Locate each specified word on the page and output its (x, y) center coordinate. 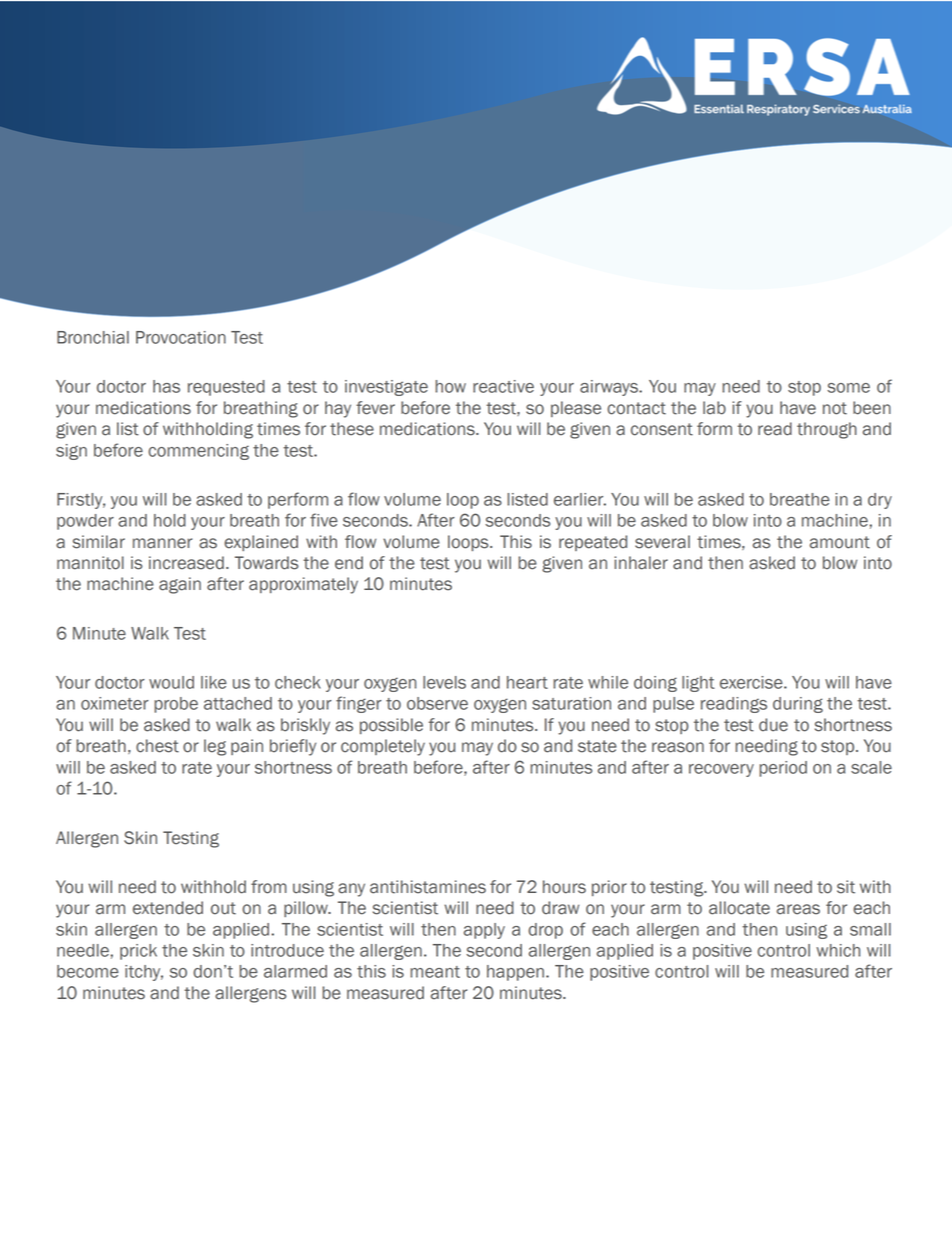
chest (157, 746)
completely (383, 747)
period (783, 769)
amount (840, 542)
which (838, 950)
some (848, 388)
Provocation (181, 337)
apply (484, 931)
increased (186, 563)
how (450, 386)
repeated (593, 543)
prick (138, 952)
